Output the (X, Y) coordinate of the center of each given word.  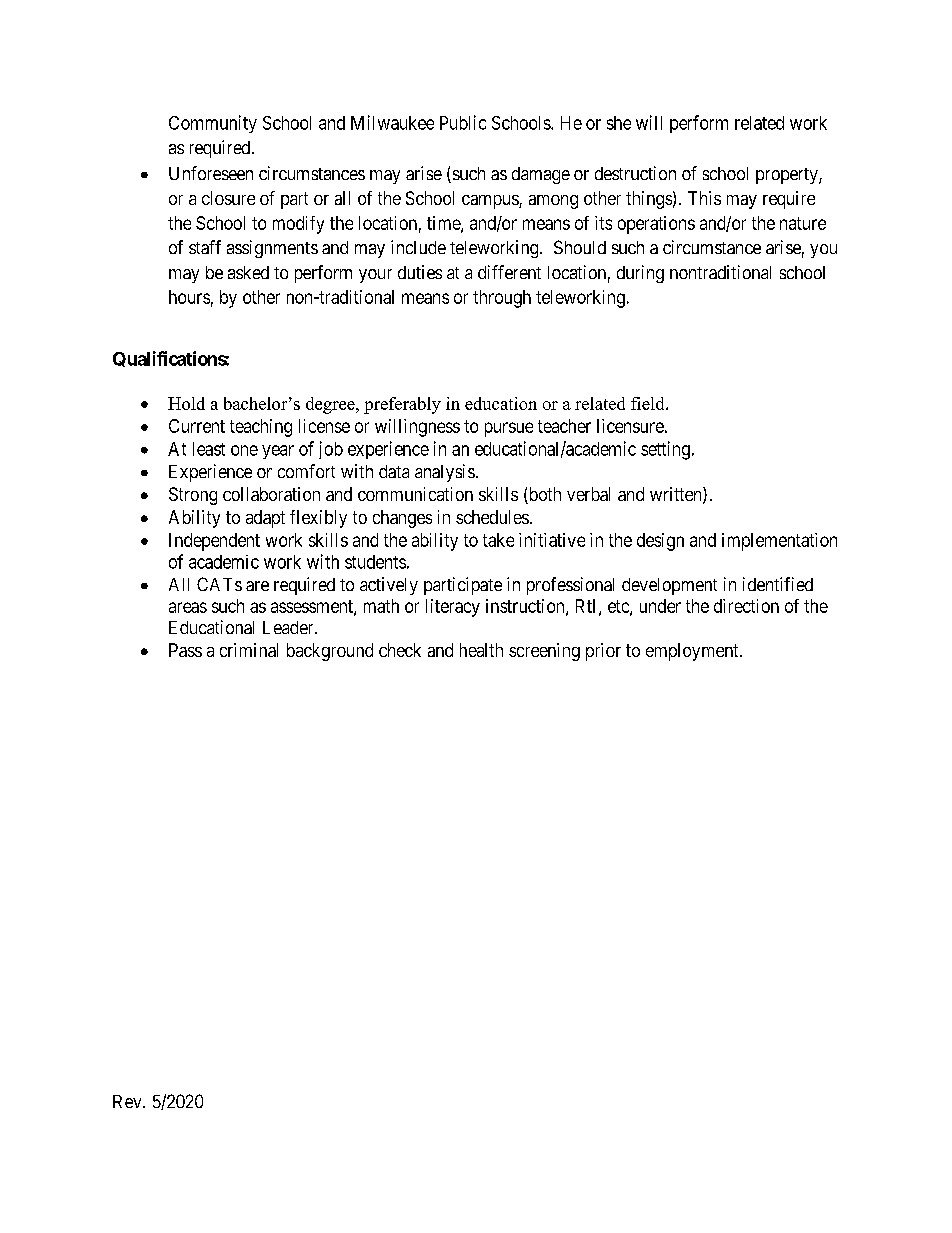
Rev (128, 1101)
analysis (445, 473)
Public (463, 122)
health (481, 650)
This (704, 198)
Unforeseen (211, 173)
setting (665, 450)
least (209, 449)
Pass (185, 650)
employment (693, 652)
